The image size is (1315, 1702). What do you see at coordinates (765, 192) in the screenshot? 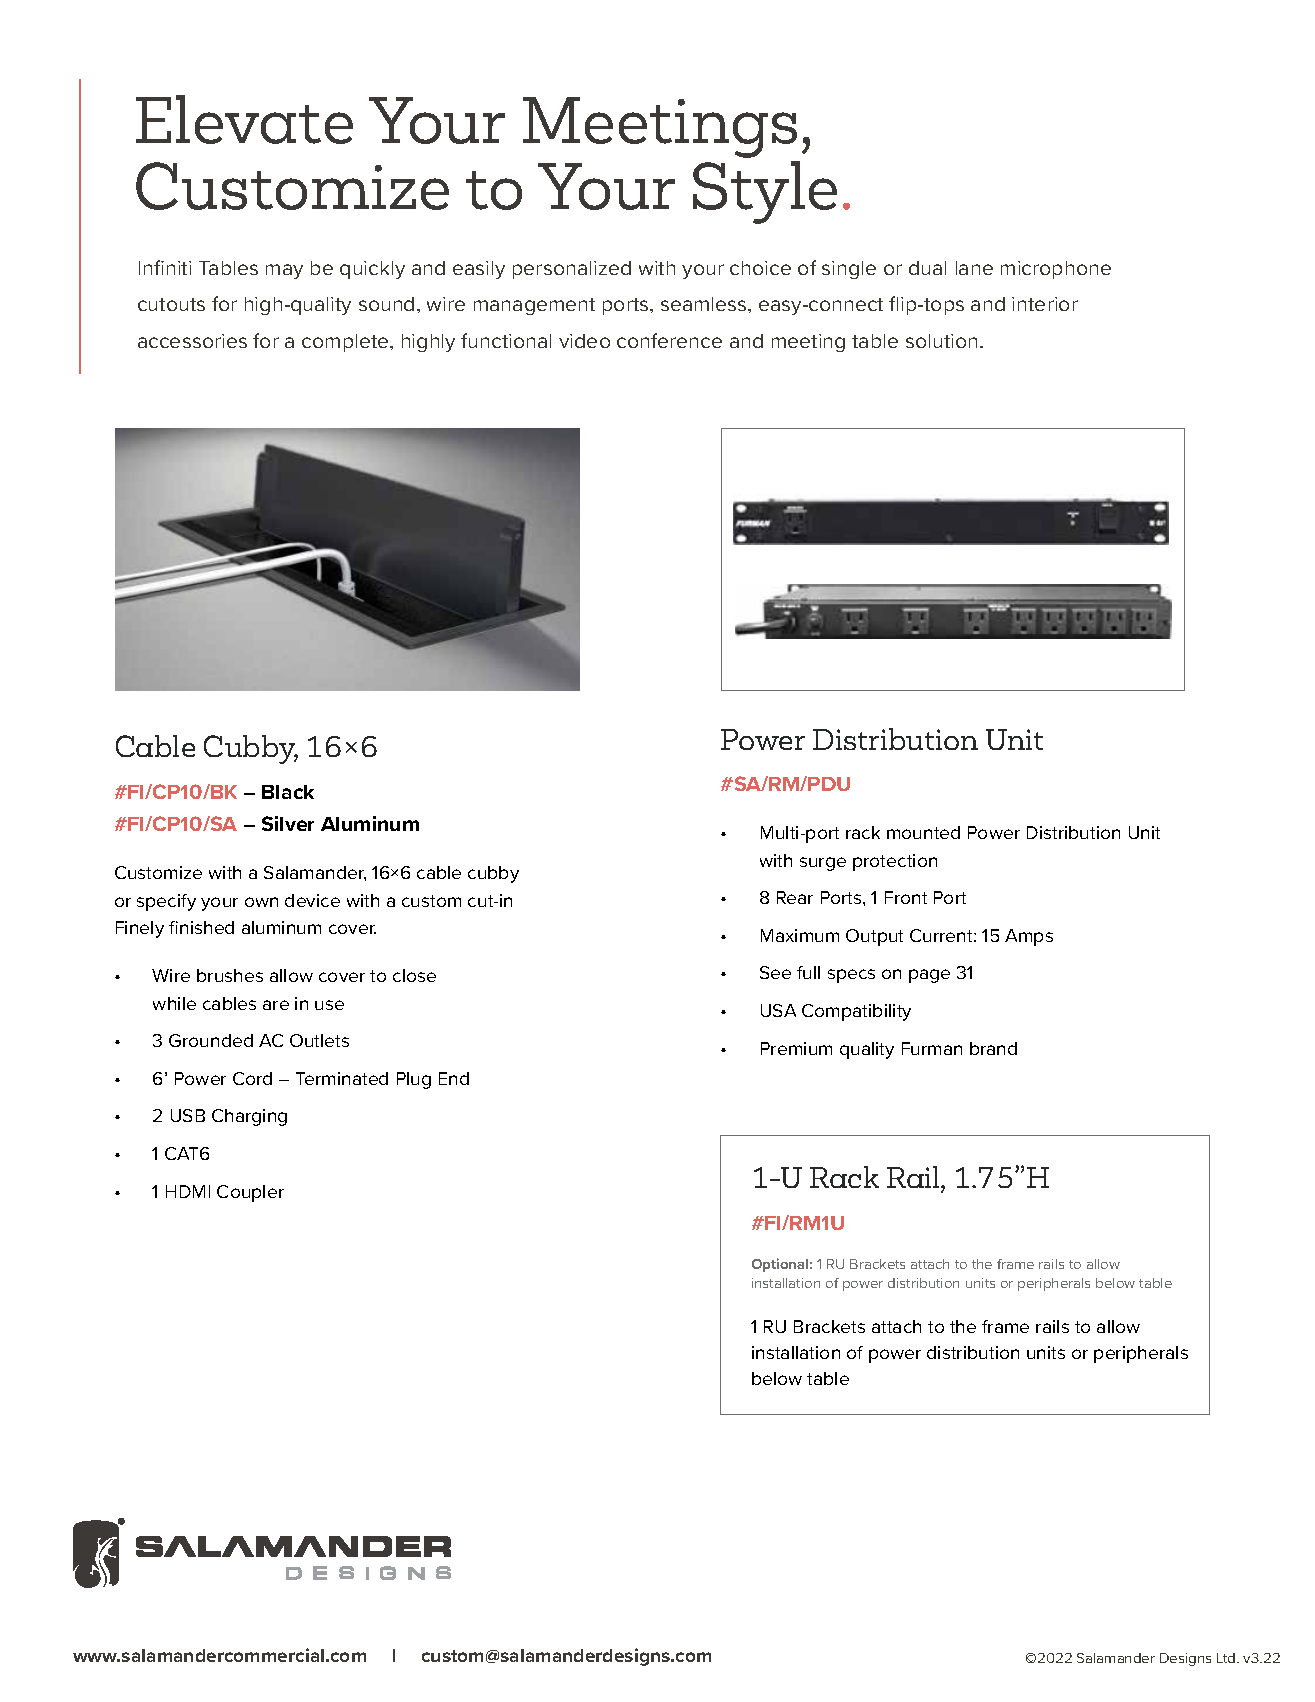
I see `Style` at bounding box center [765, 192].
